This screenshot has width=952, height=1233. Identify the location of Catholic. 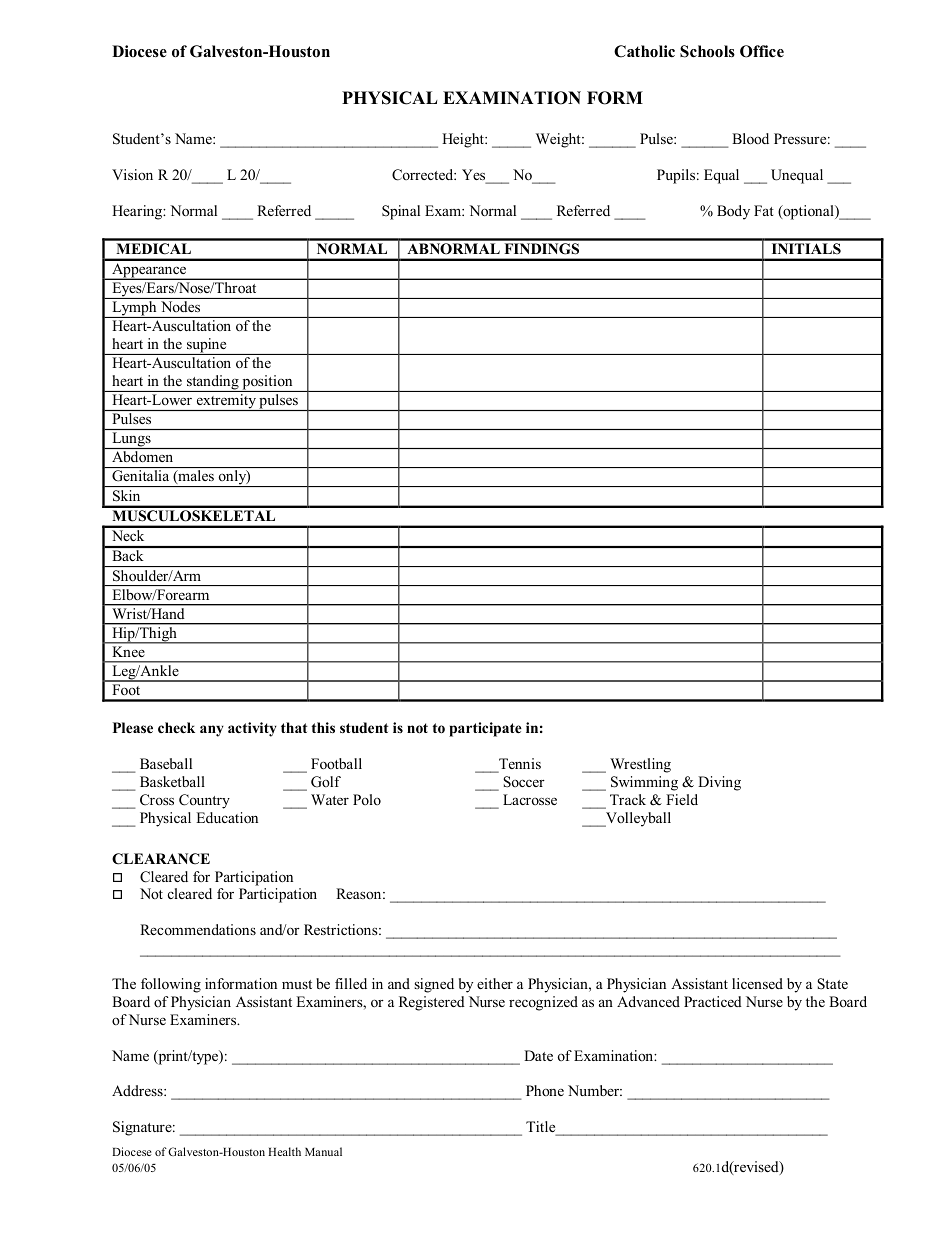
(644, 51).
